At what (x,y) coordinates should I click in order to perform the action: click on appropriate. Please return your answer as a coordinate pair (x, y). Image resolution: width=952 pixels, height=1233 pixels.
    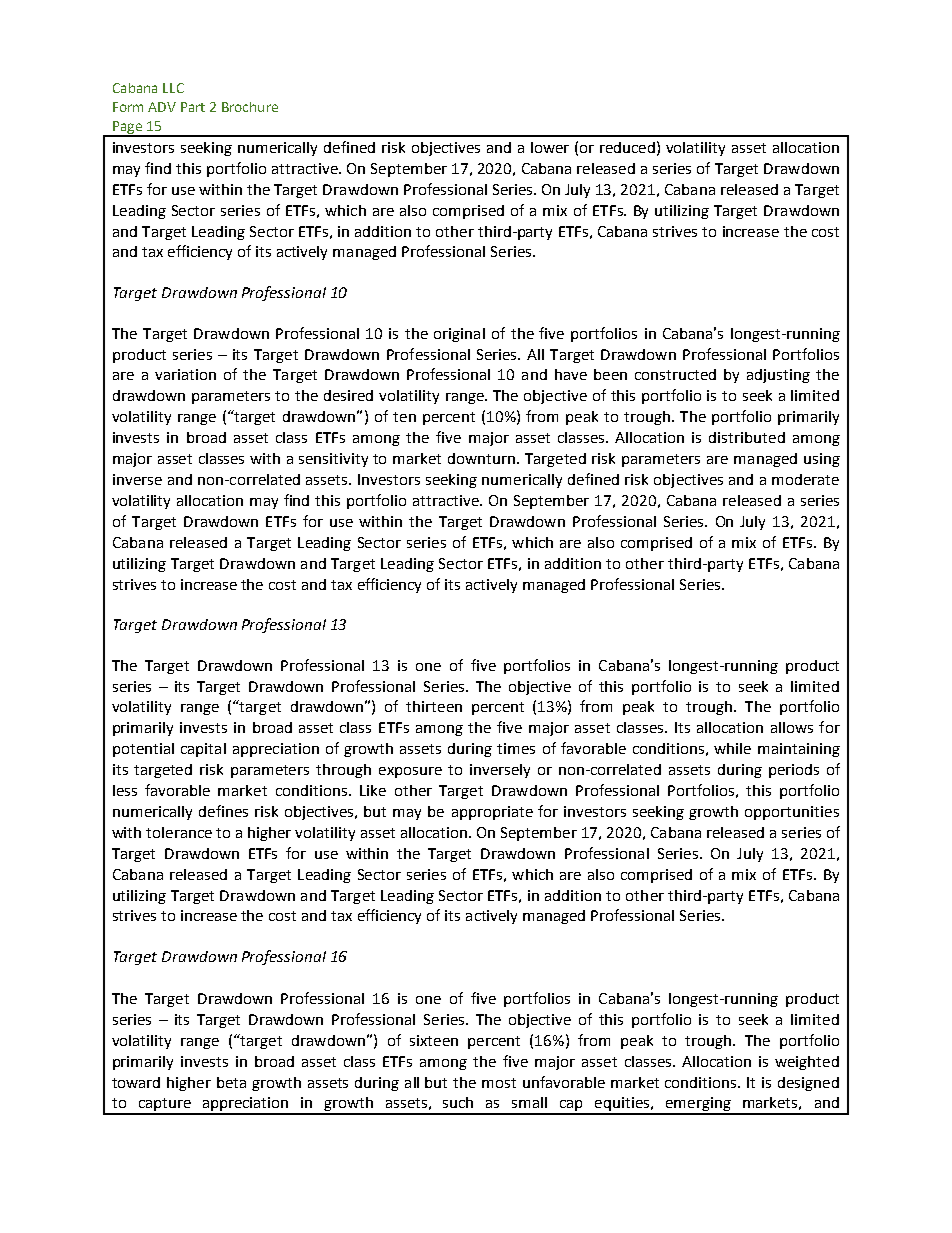
    Looking at the image, I should click on (492, 813).
